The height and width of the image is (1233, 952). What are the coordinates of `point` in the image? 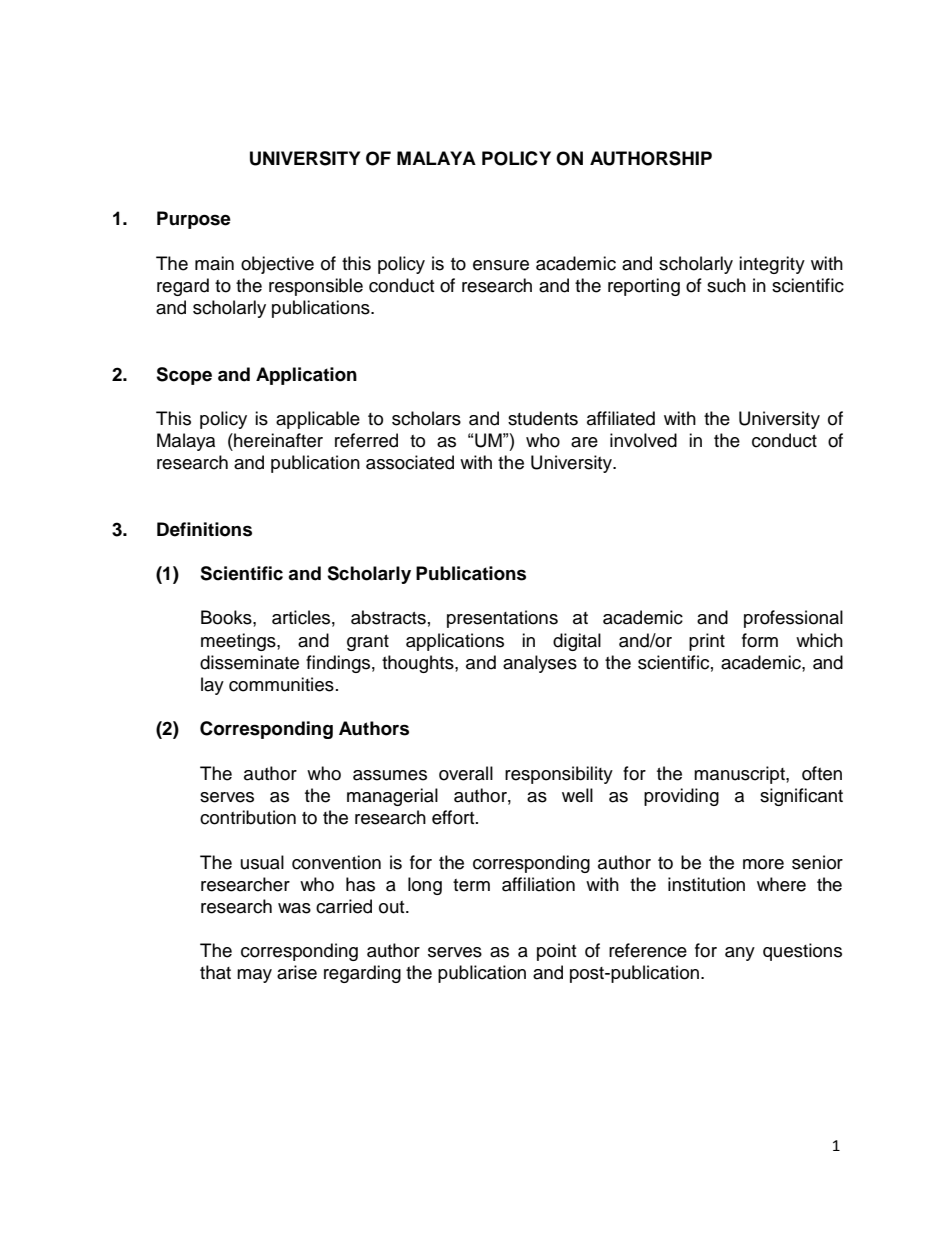 It's located at (556, 952).
